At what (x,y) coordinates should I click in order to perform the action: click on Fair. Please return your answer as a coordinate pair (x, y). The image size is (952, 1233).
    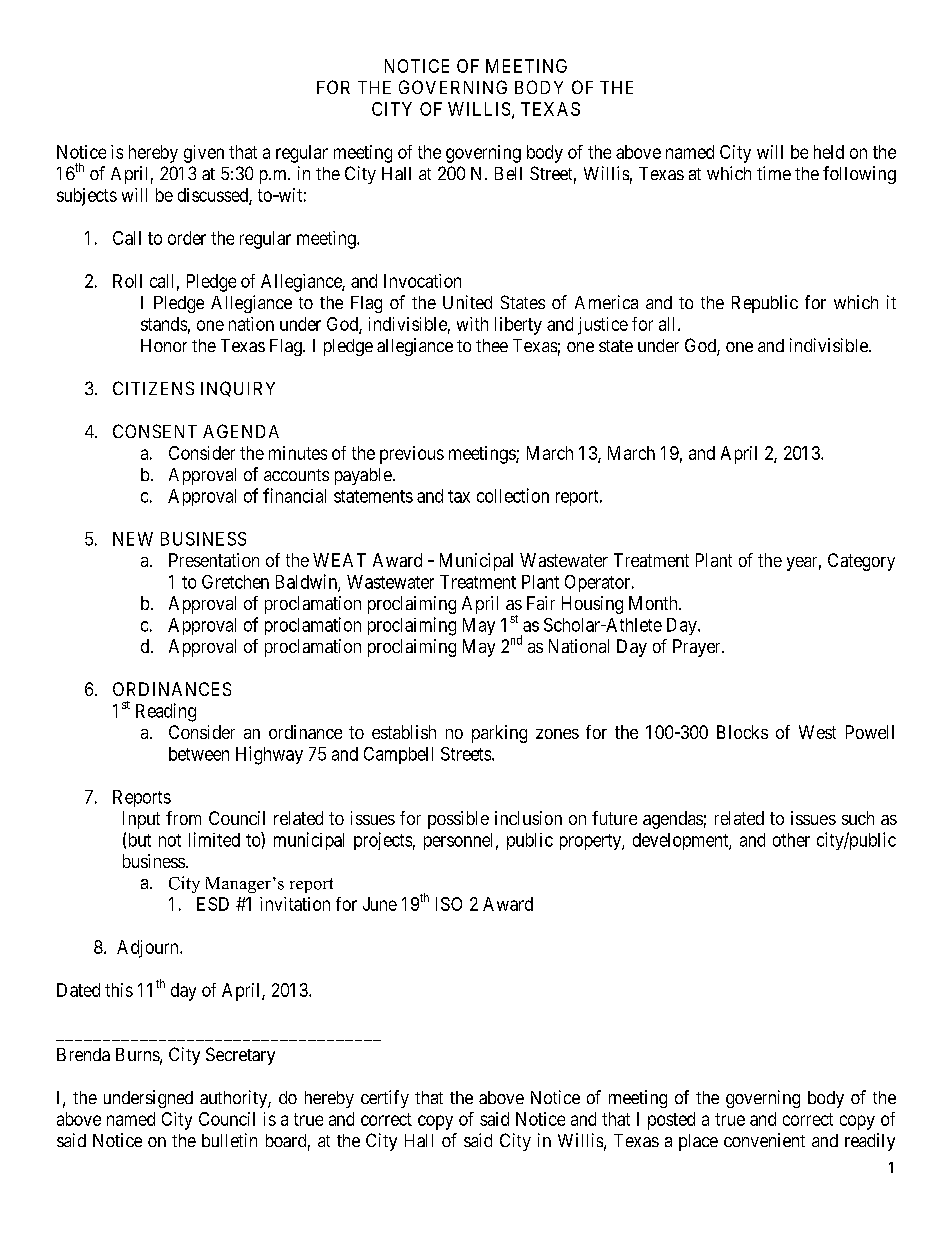
    Looking at the image, I should click on (541, 603).
